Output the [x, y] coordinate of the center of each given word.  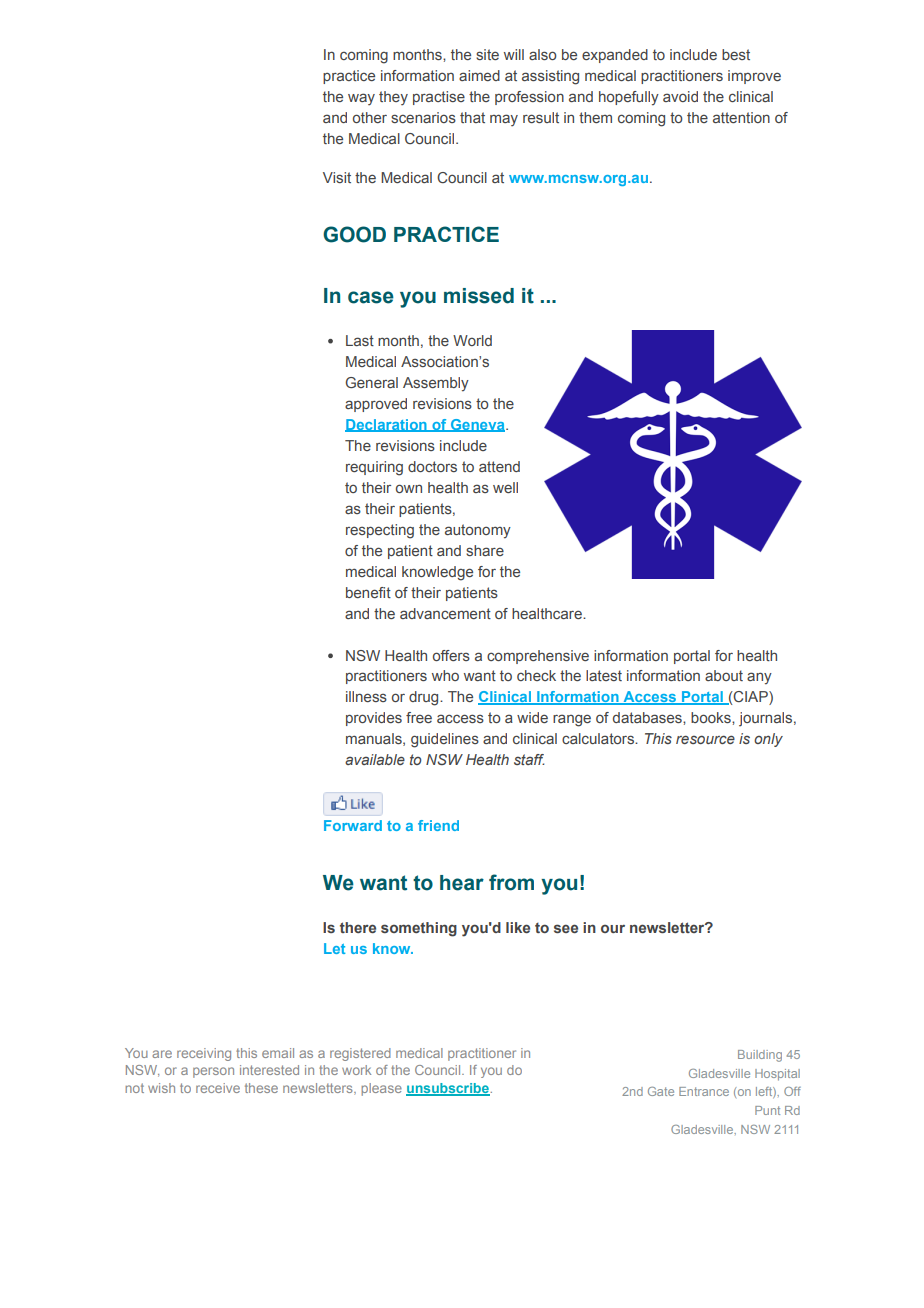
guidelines [445, 740]
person [213, 1072]
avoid [680, 96]
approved [376, 405]
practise [439, 98]
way [361, 99]
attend [499, 466]
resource [705, 739]
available [375, 759]
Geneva [477, 425]
